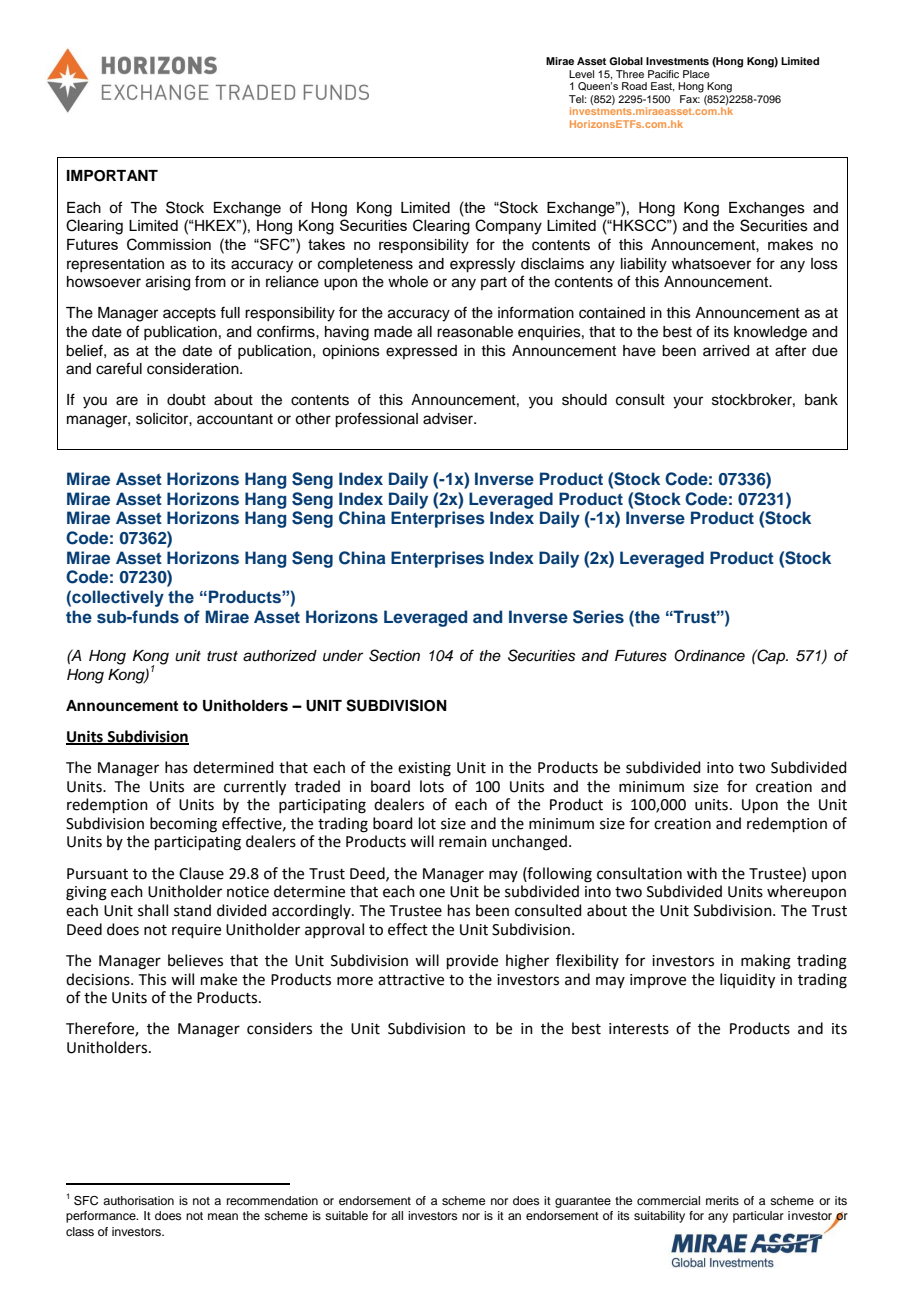 This image has width=924, height=1308. Describe the element at coordinates (696, 74) in the image. I see `Place` at that location.
